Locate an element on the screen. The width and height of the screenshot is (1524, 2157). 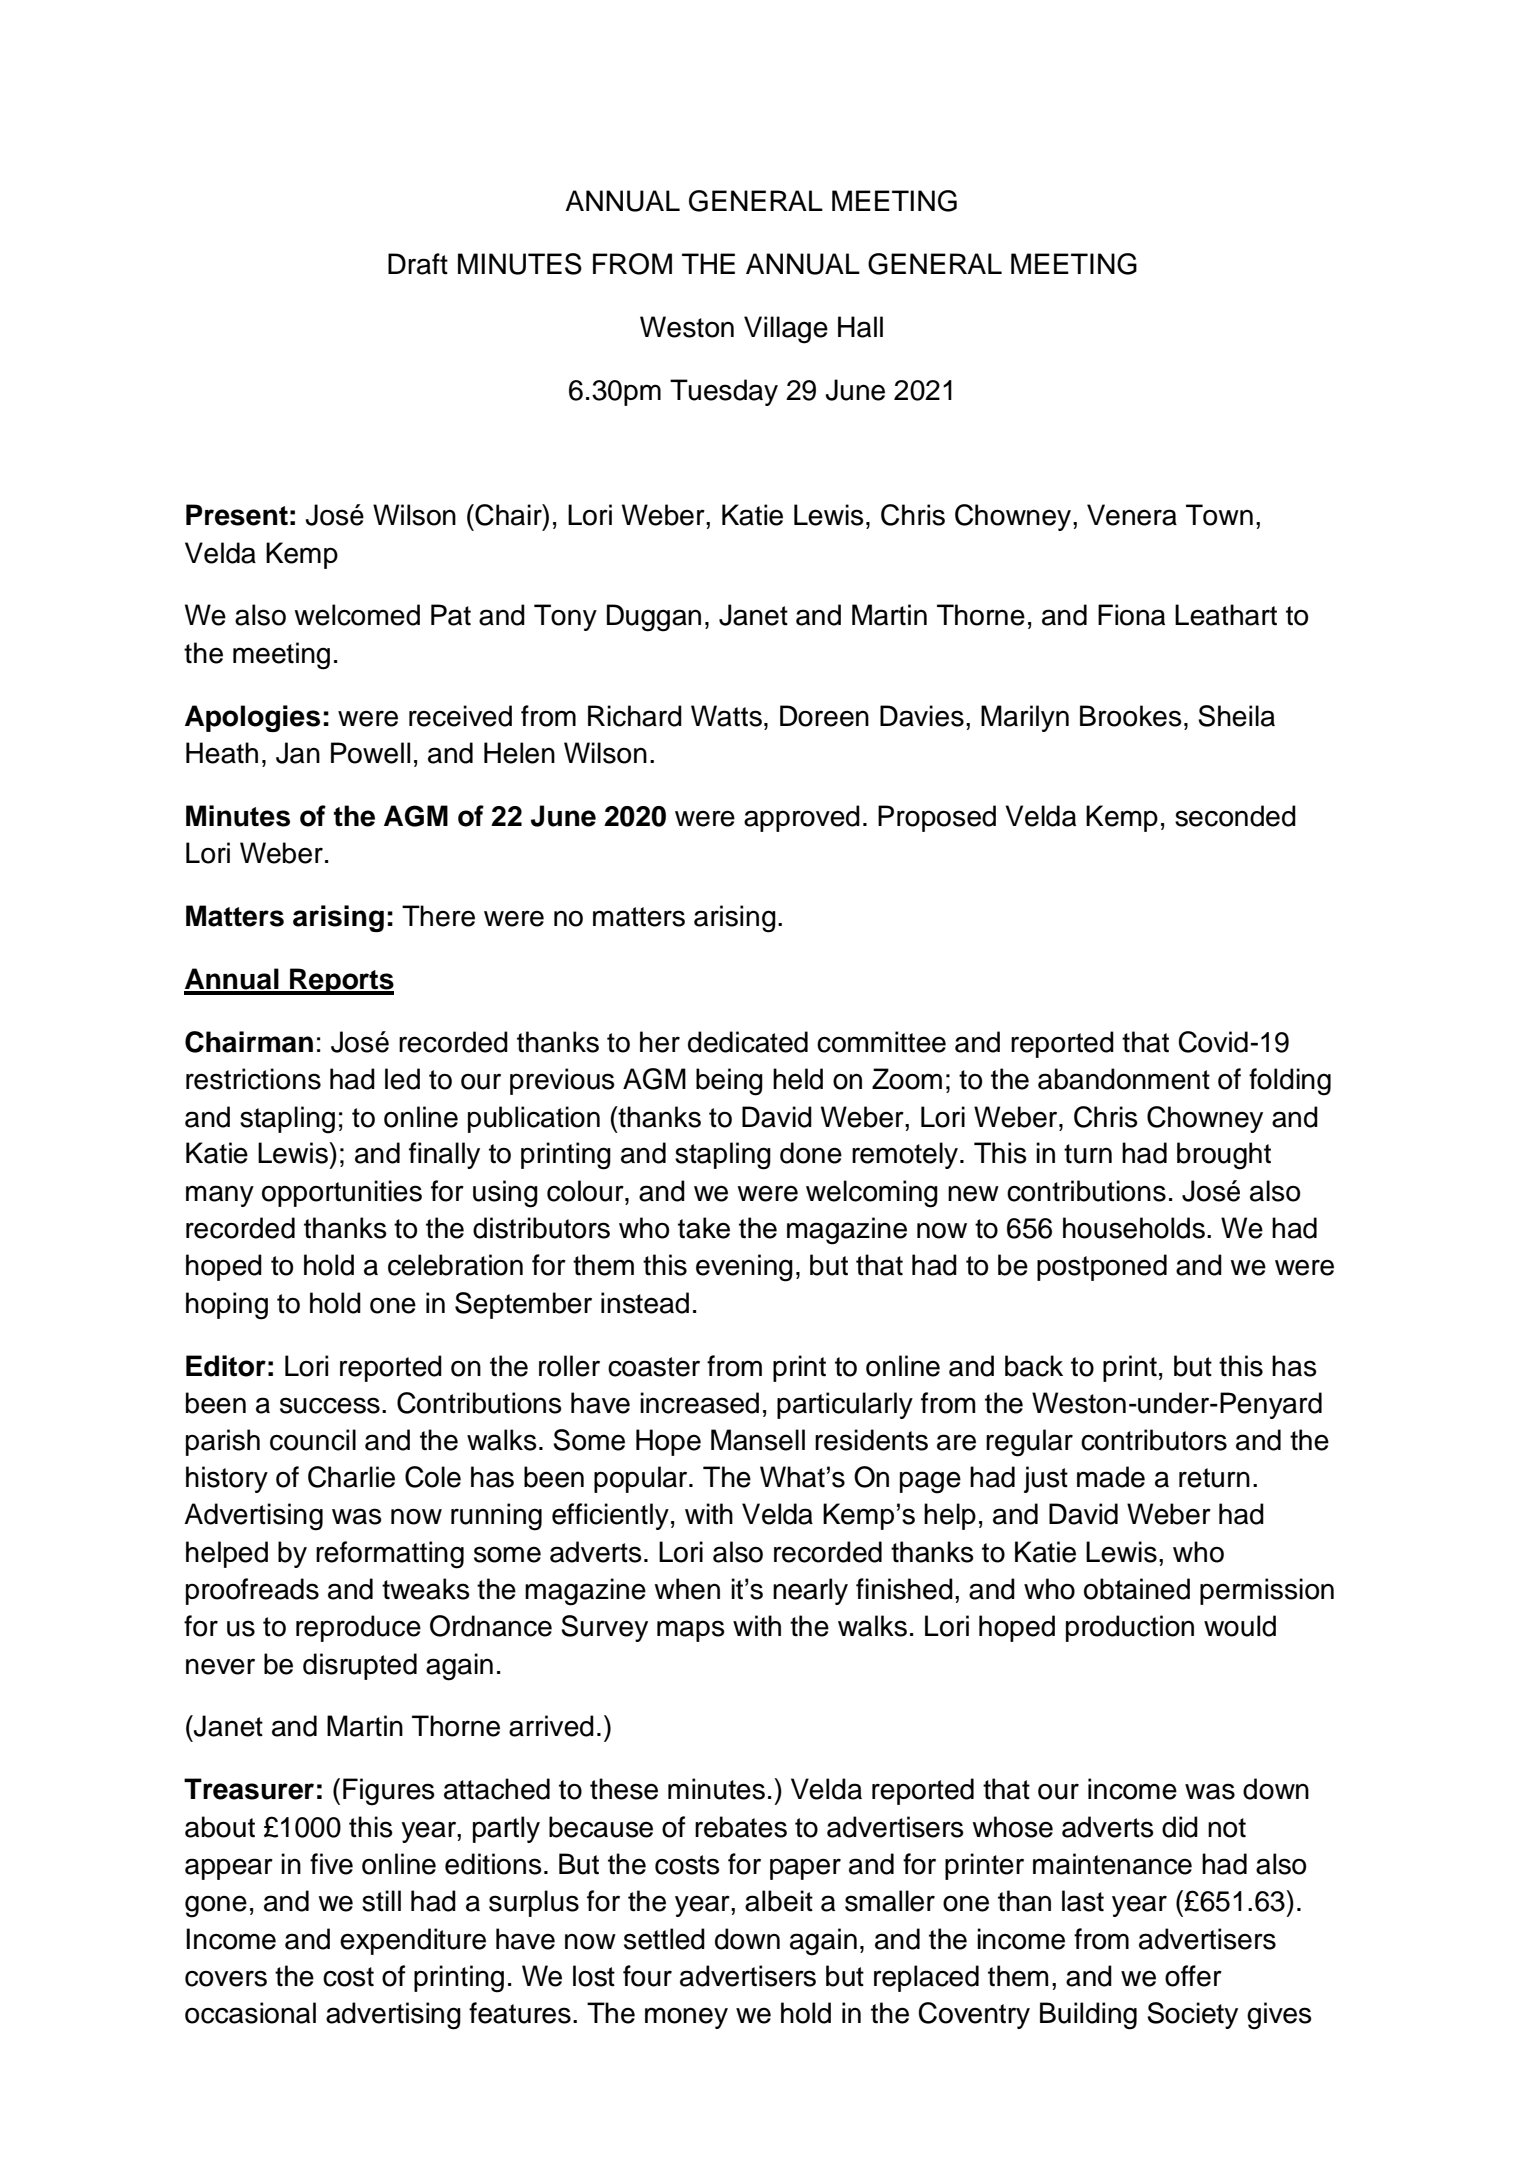
Town is located at coordinates (1219, 515).
